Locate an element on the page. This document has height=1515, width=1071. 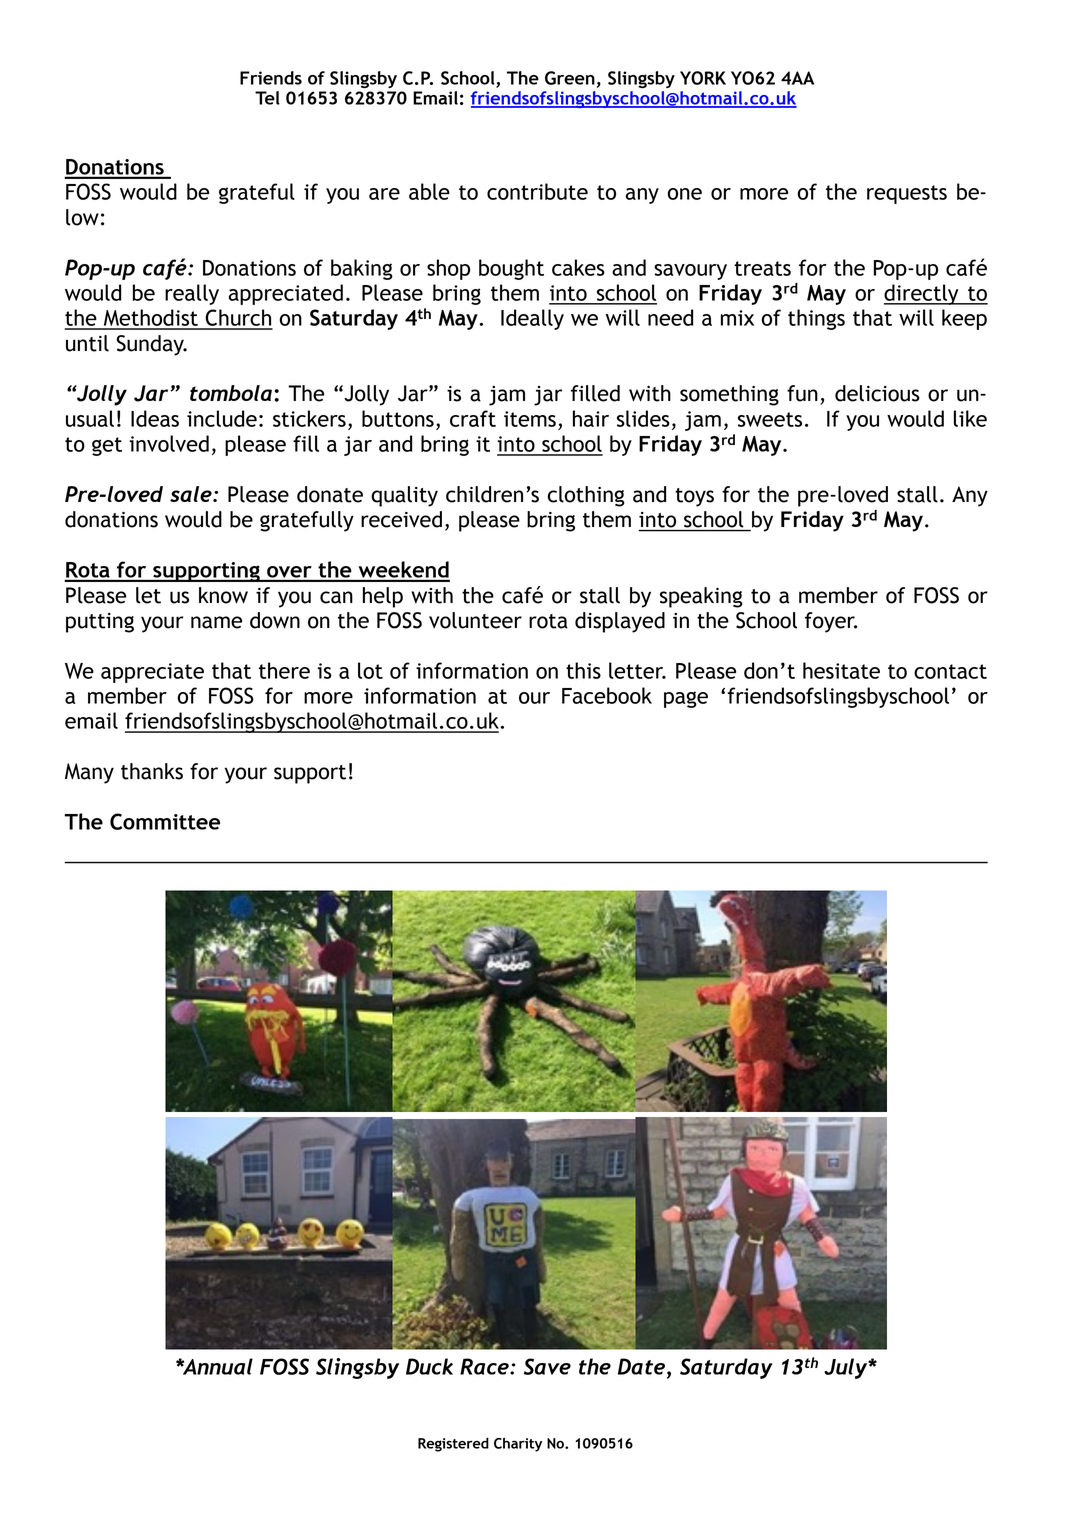
Duck is located at coordinates (429, 1366).
